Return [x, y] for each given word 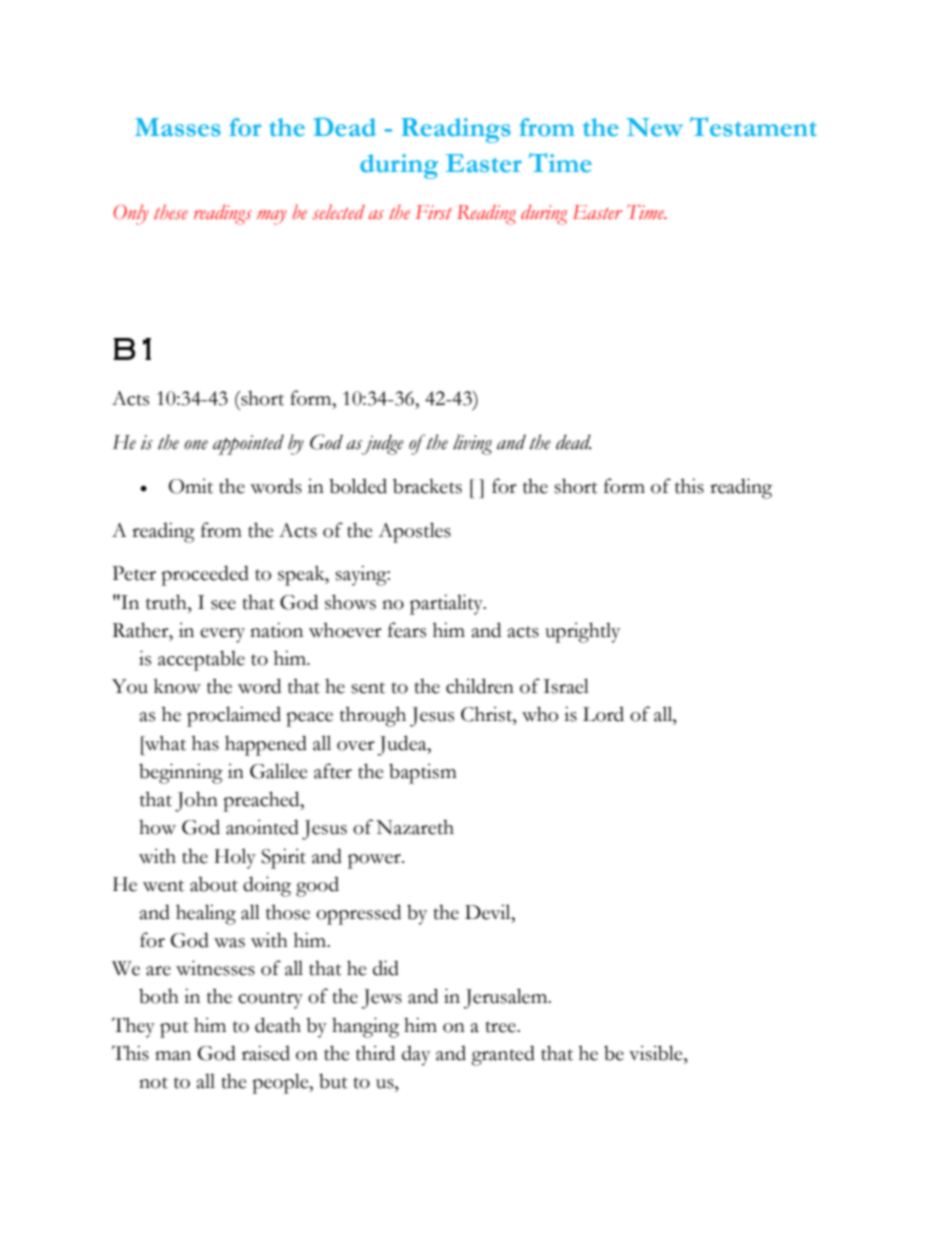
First [433, 212]
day [416, 1056]
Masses [178, 127]
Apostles [414, 532]
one [196, 445]
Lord [603, 714]
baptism [423, 773]
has [205, 743]
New [654, 127]
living [472, 444]
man [173, 1056]
